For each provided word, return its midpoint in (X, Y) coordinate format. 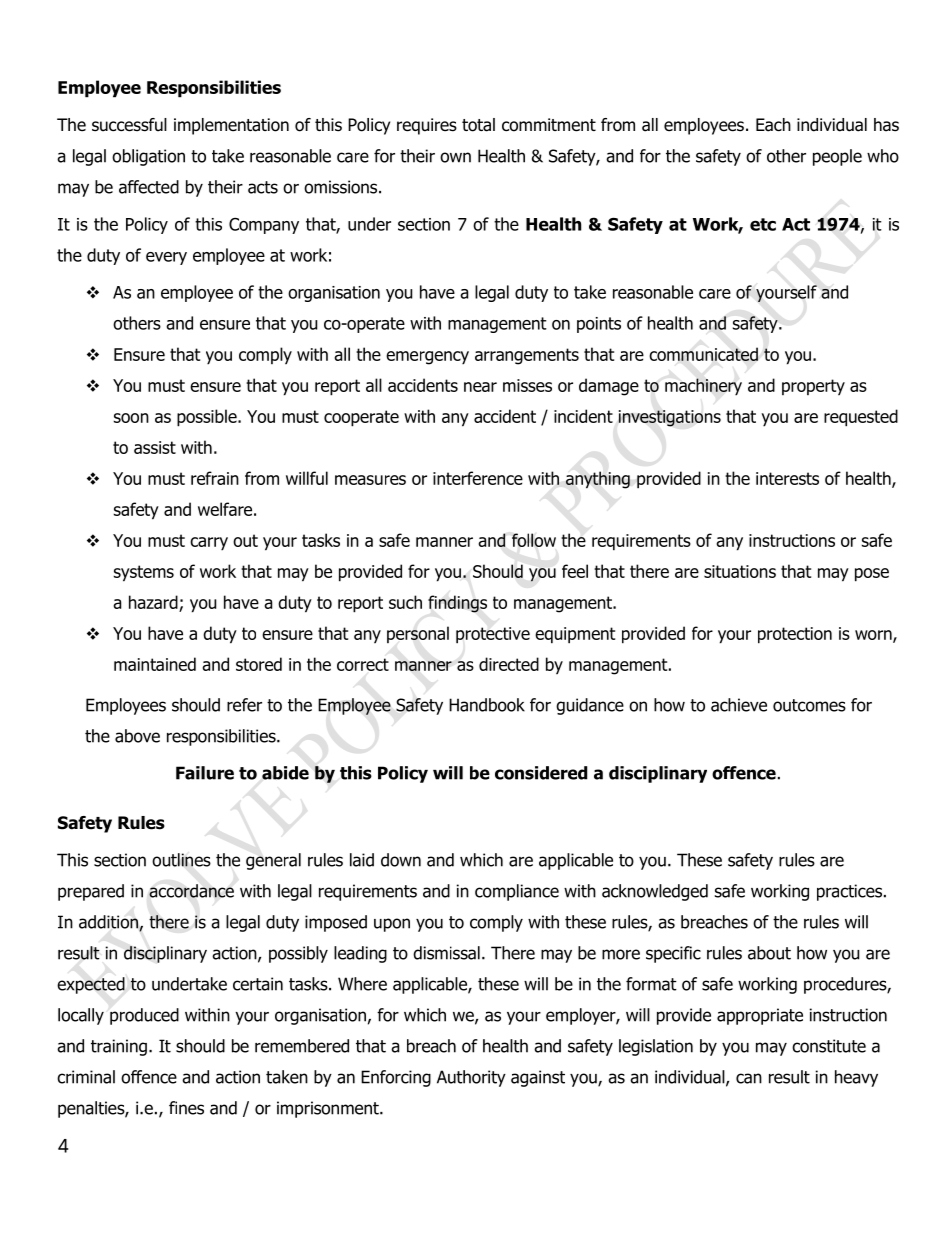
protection (795, 635)
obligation (148, 157)
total (478, 125)
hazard (153, 602)
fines (186, 1108)
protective (493, 635)
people (837, 157)
